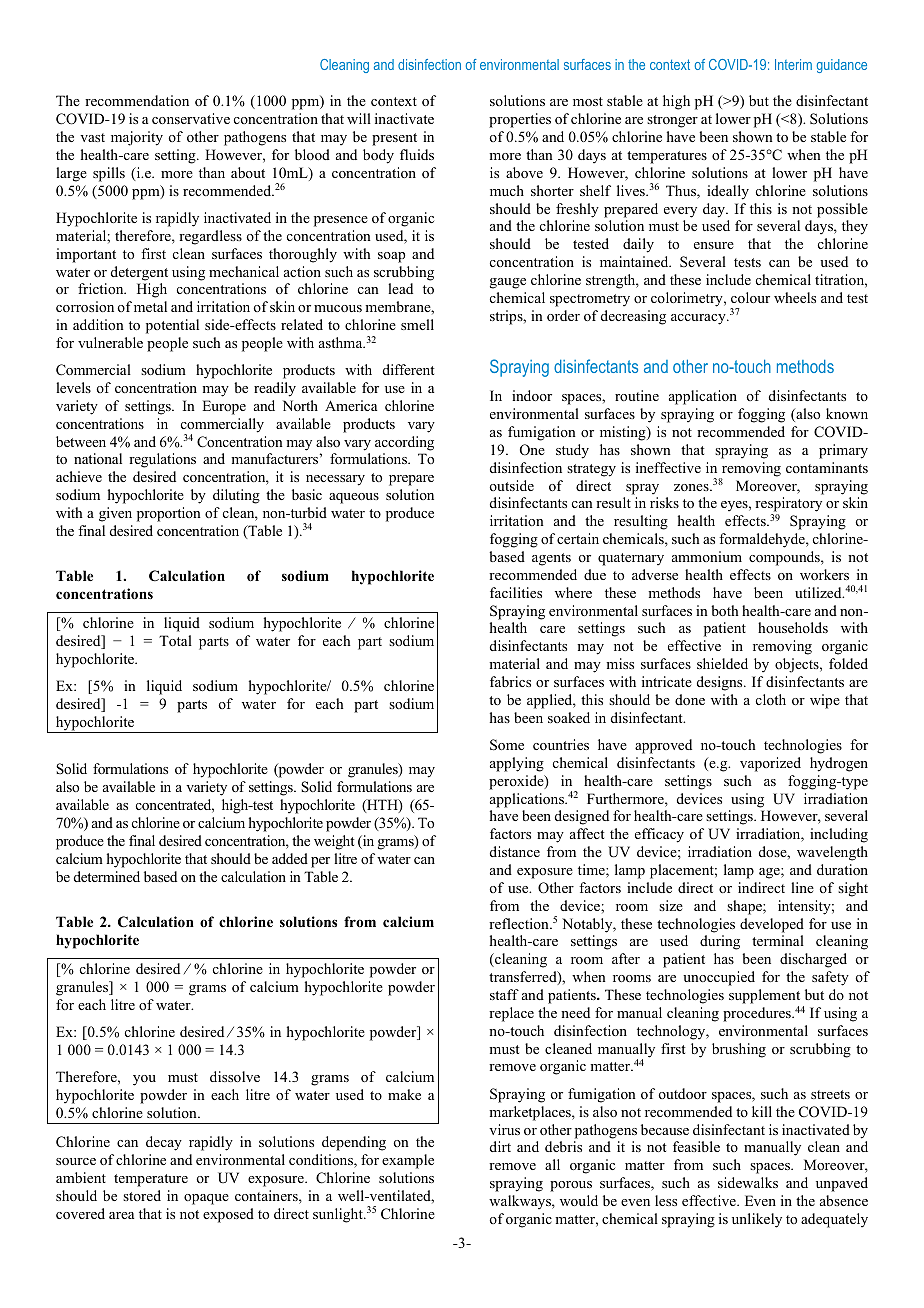 The height and width of the screenshot is (1308, 924). Describe the element at coordinates (175, 640) in the screenshot. I see `Total` at that location.
